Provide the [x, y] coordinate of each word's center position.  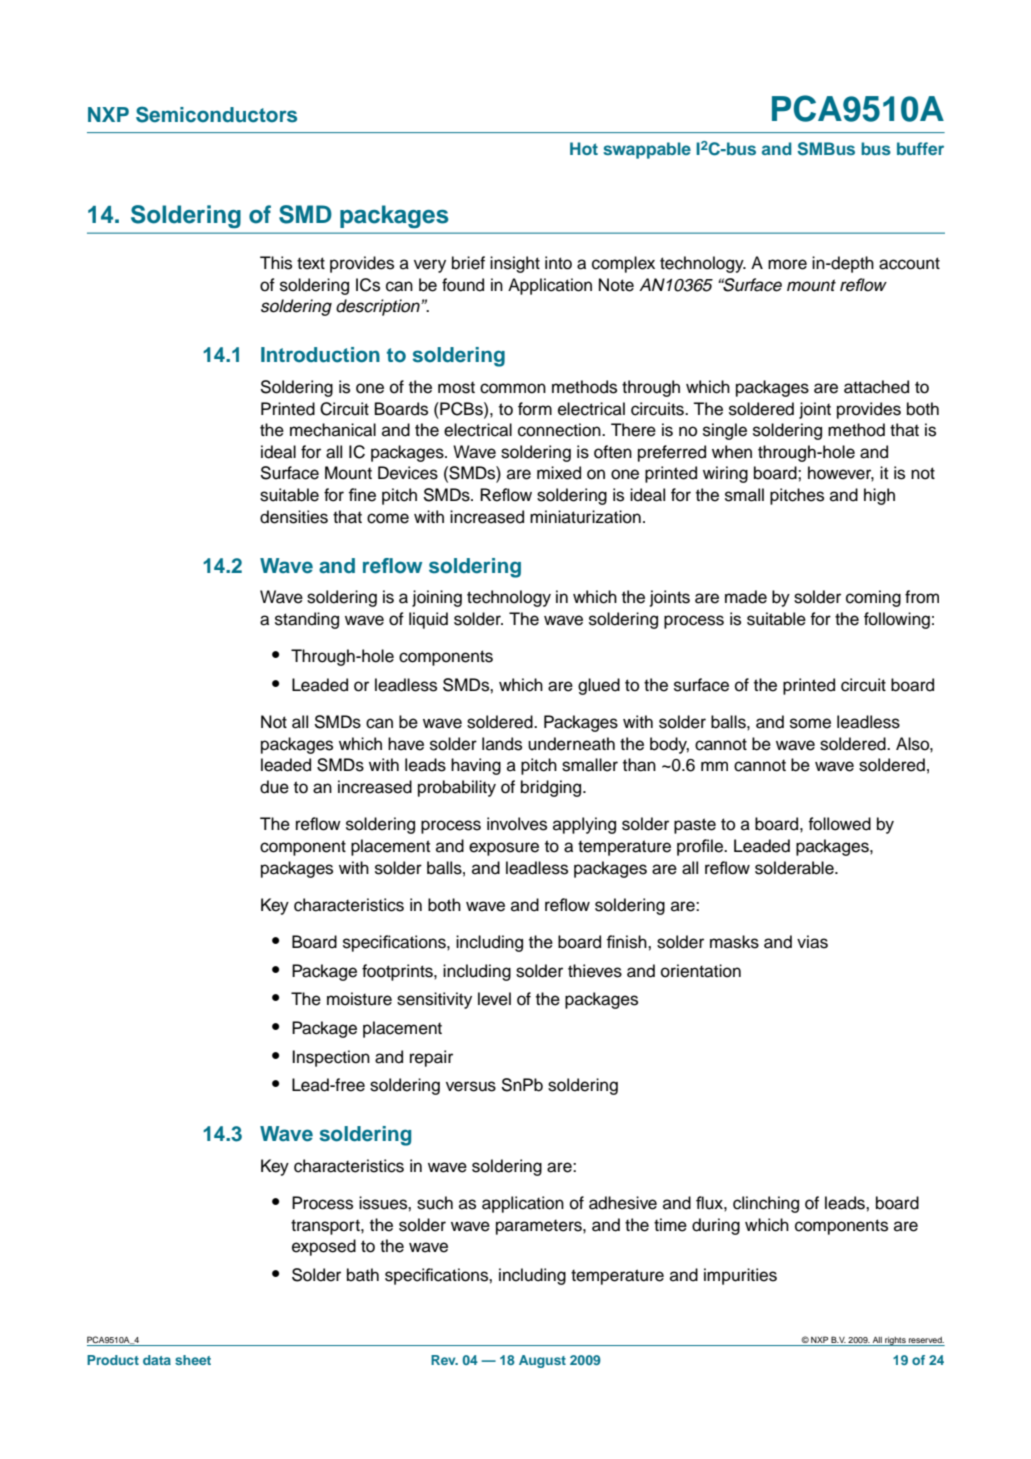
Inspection [331, 1058]
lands [502, 744]
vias [812, 942]
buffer [920, 148]
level [494, 999]
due [274, 787]
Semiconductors [216, 114]
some [810, 723]
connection [560, 430]
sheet [193, 1360]
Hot [584, 148]
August [542, 1361]
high [879, 496]
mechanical [333, 430]
